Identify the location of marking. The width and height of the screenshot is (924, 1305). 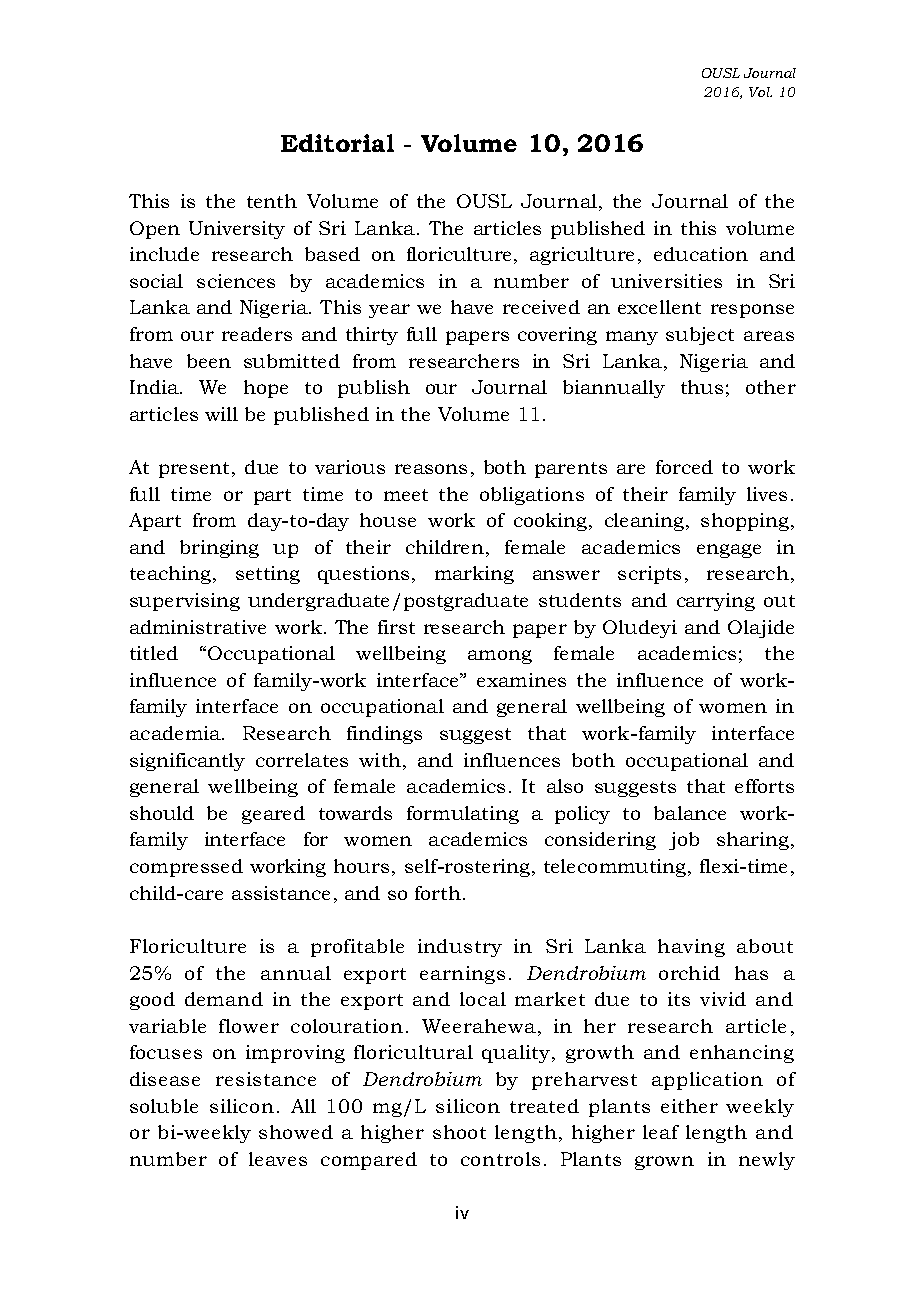
(474, 575).
